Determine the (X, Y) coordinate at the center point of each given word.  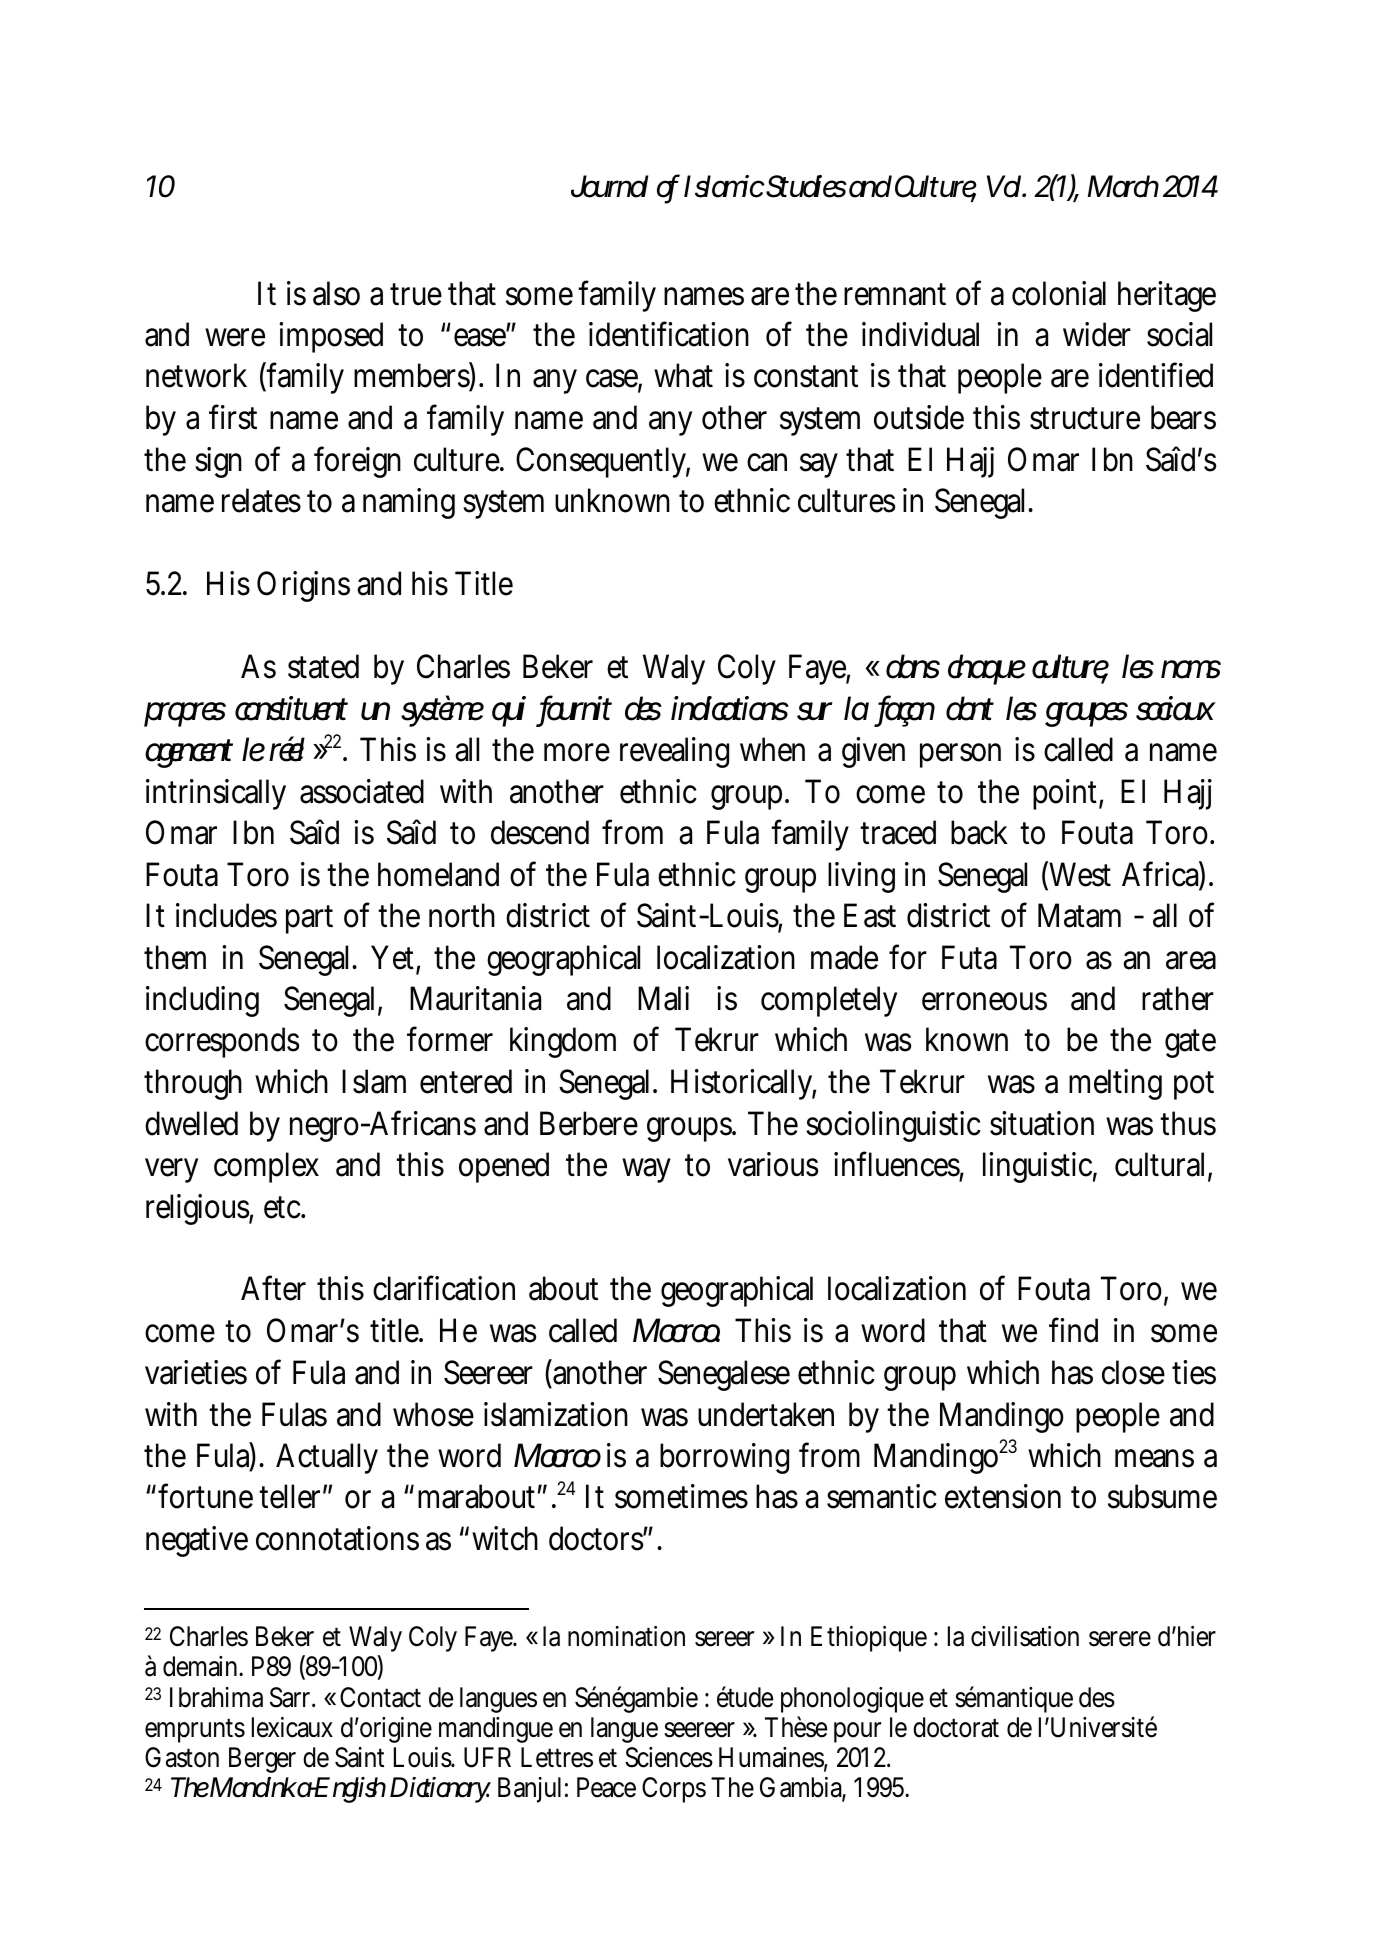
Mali (663, 998)
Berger (262, 1760)
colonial (1059, 293)
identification (669, 334)
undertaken (766, 1414)
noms (1191, 669)
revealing (674, 752)
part (309, 919)
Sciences (669, 1757)
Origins (303, 586)
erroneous (984, 1001)
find (1073, 1330)
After (273, 1288)
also (336, 293)
